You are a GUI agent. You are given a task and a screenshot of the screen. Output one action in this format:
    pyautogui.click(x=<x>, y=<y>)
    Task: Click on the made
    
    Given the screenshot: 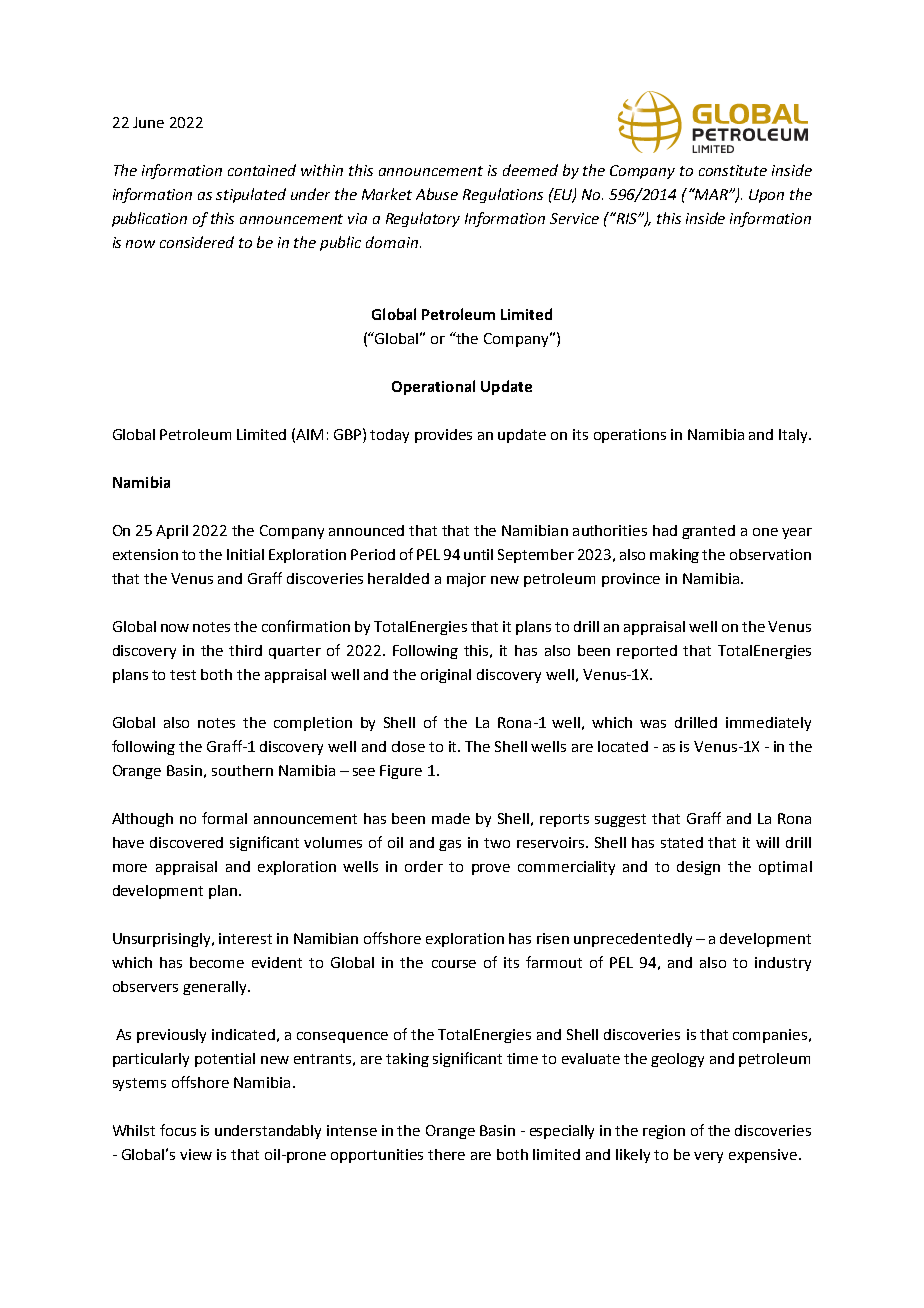 What is the action you would take?
    pyautogui.click(x=451, y=818)
